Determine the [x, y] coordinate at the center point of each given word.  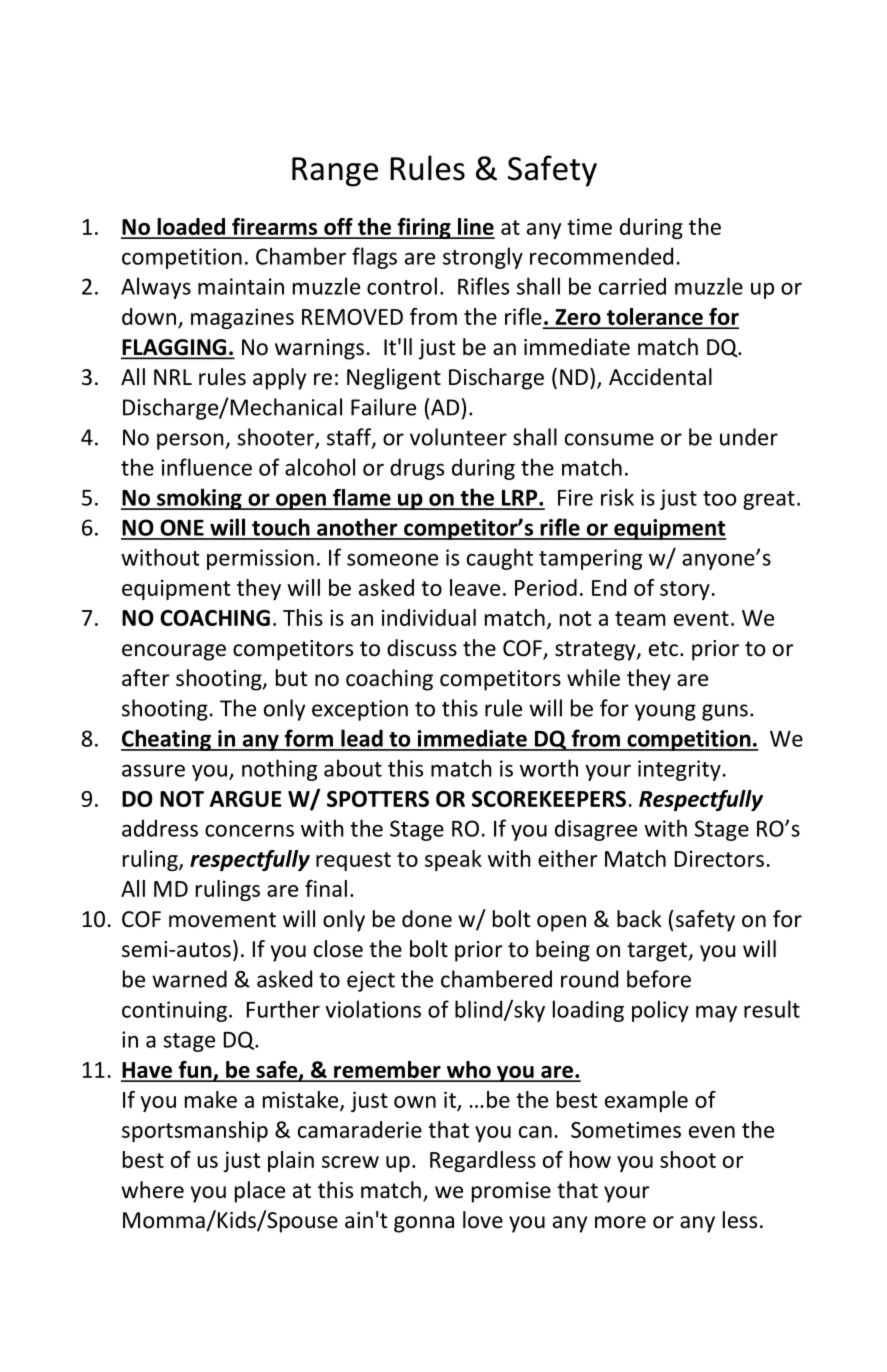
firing [424, 228]
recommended [601, 256]
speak [453, 860]
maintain [241, 286]
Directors [719, 858]
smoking [199, 499]
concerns [249, 830]
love [483, 1220]
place [260, 1192]
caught [500, 559]
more [620, 1222]
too [719, 498]
